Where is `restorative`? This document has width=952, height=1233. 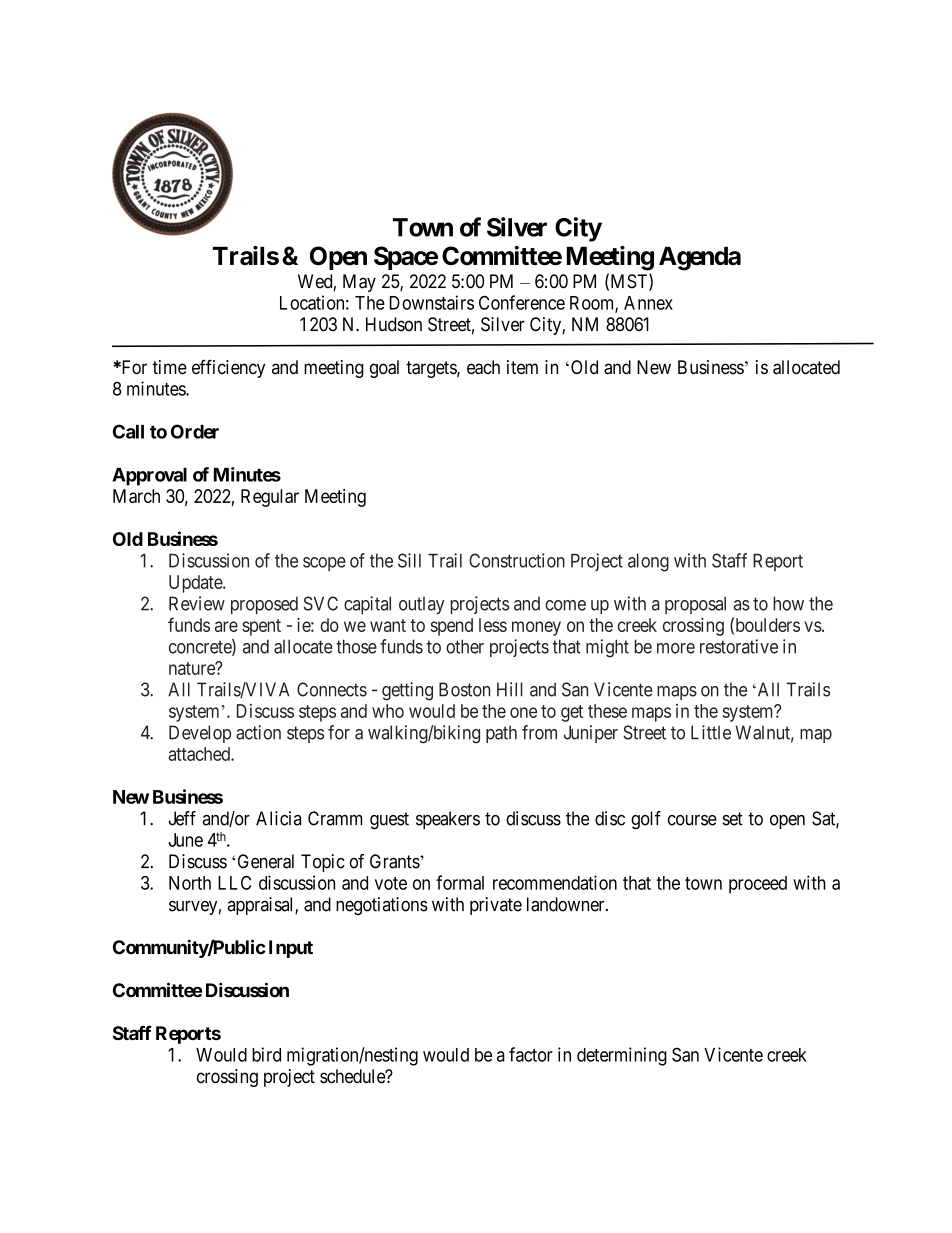
restorative is located at coordinates (739, 646).
